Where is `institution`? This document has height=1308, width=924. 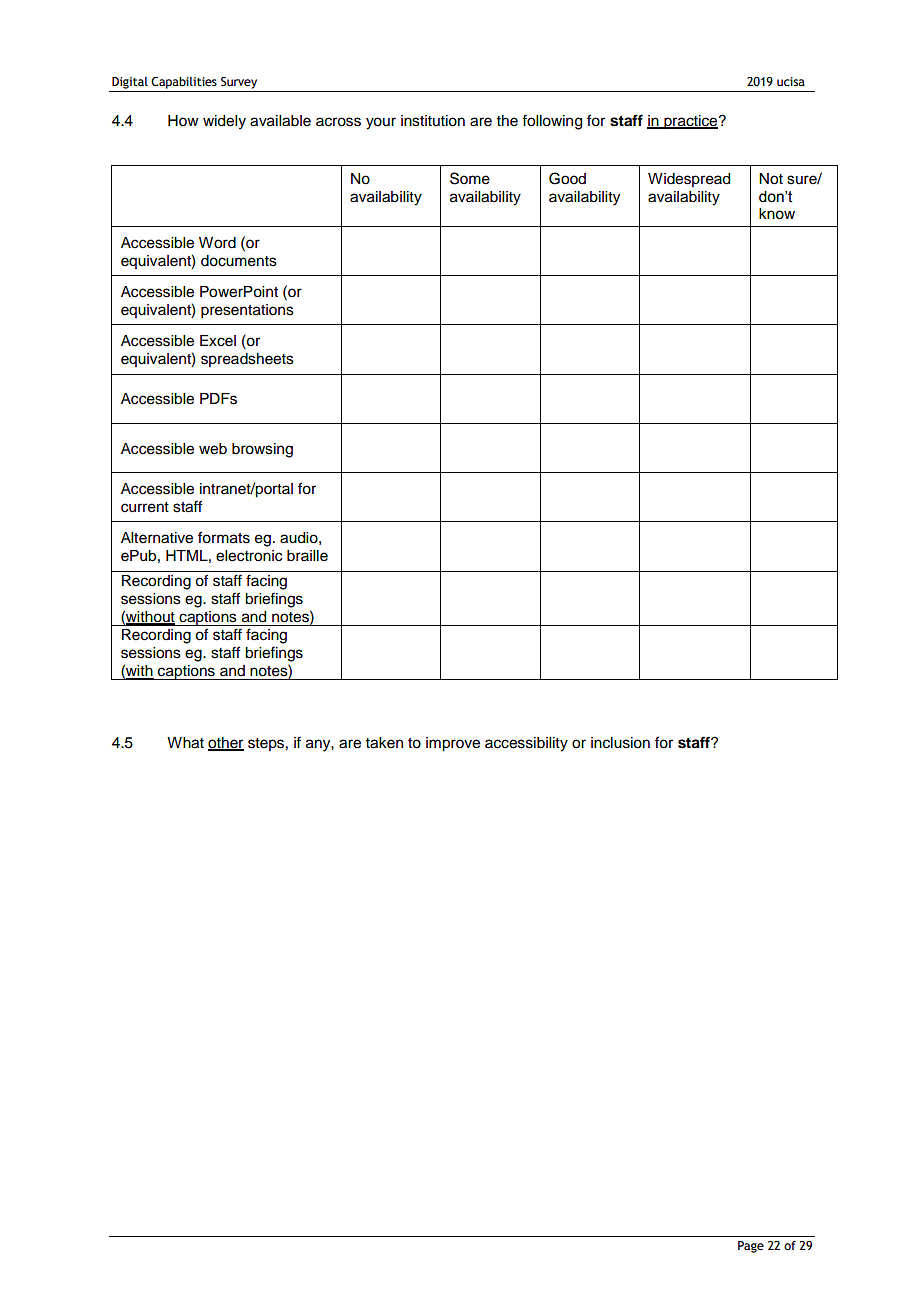 institution is located at coordinates (433, 121).
